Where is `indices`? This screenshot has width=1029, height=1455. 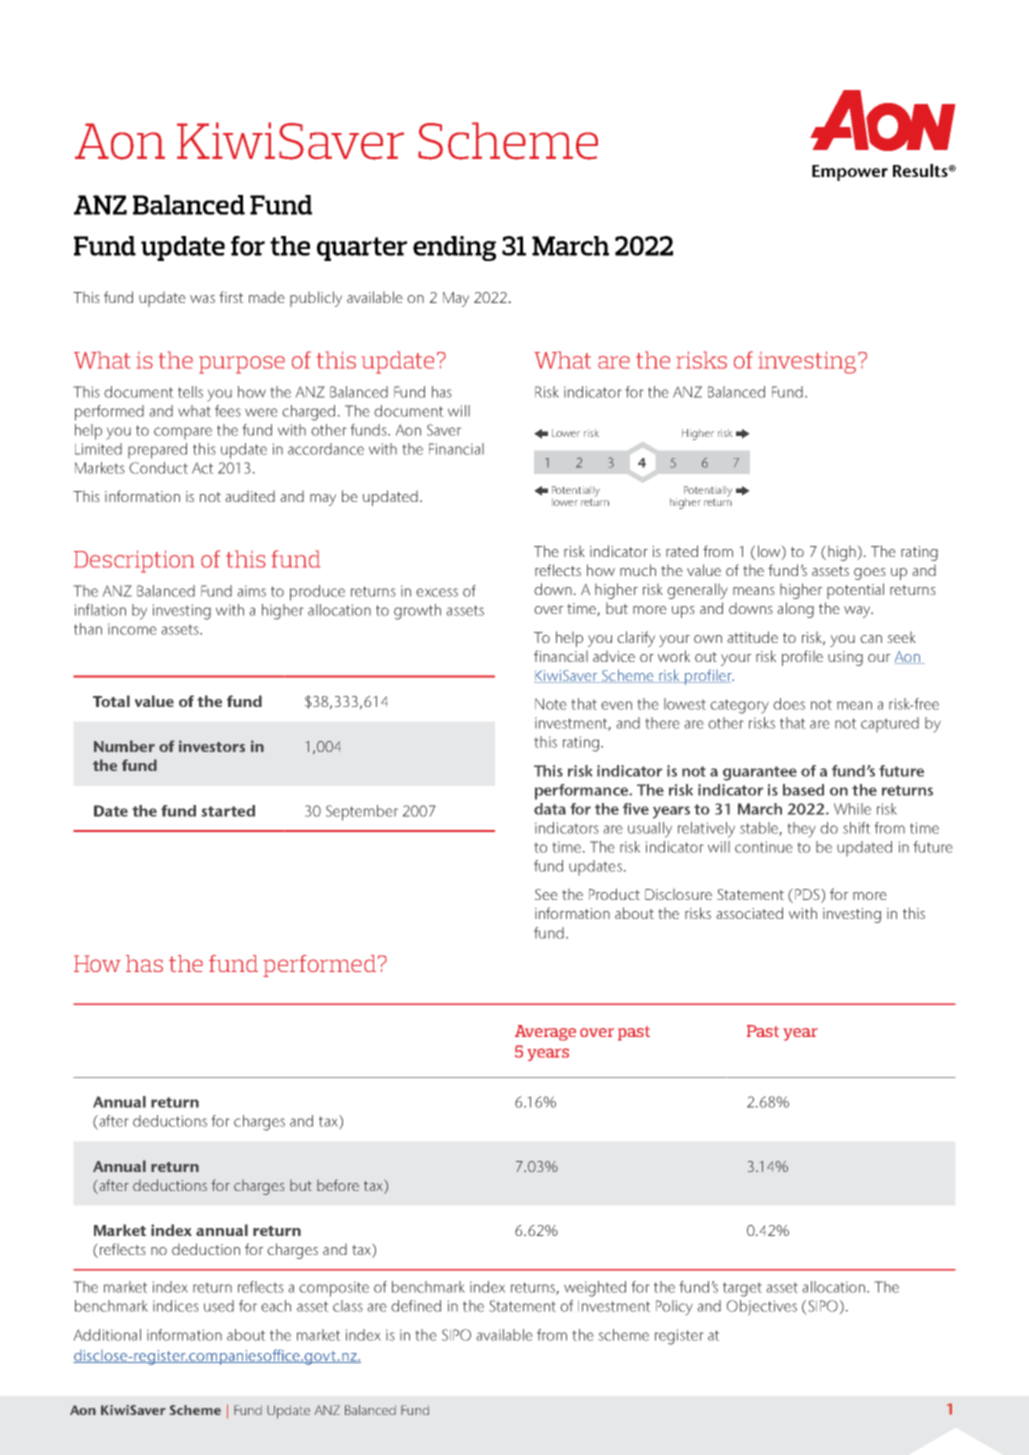
indices is located at coordinates (176, 1306).
